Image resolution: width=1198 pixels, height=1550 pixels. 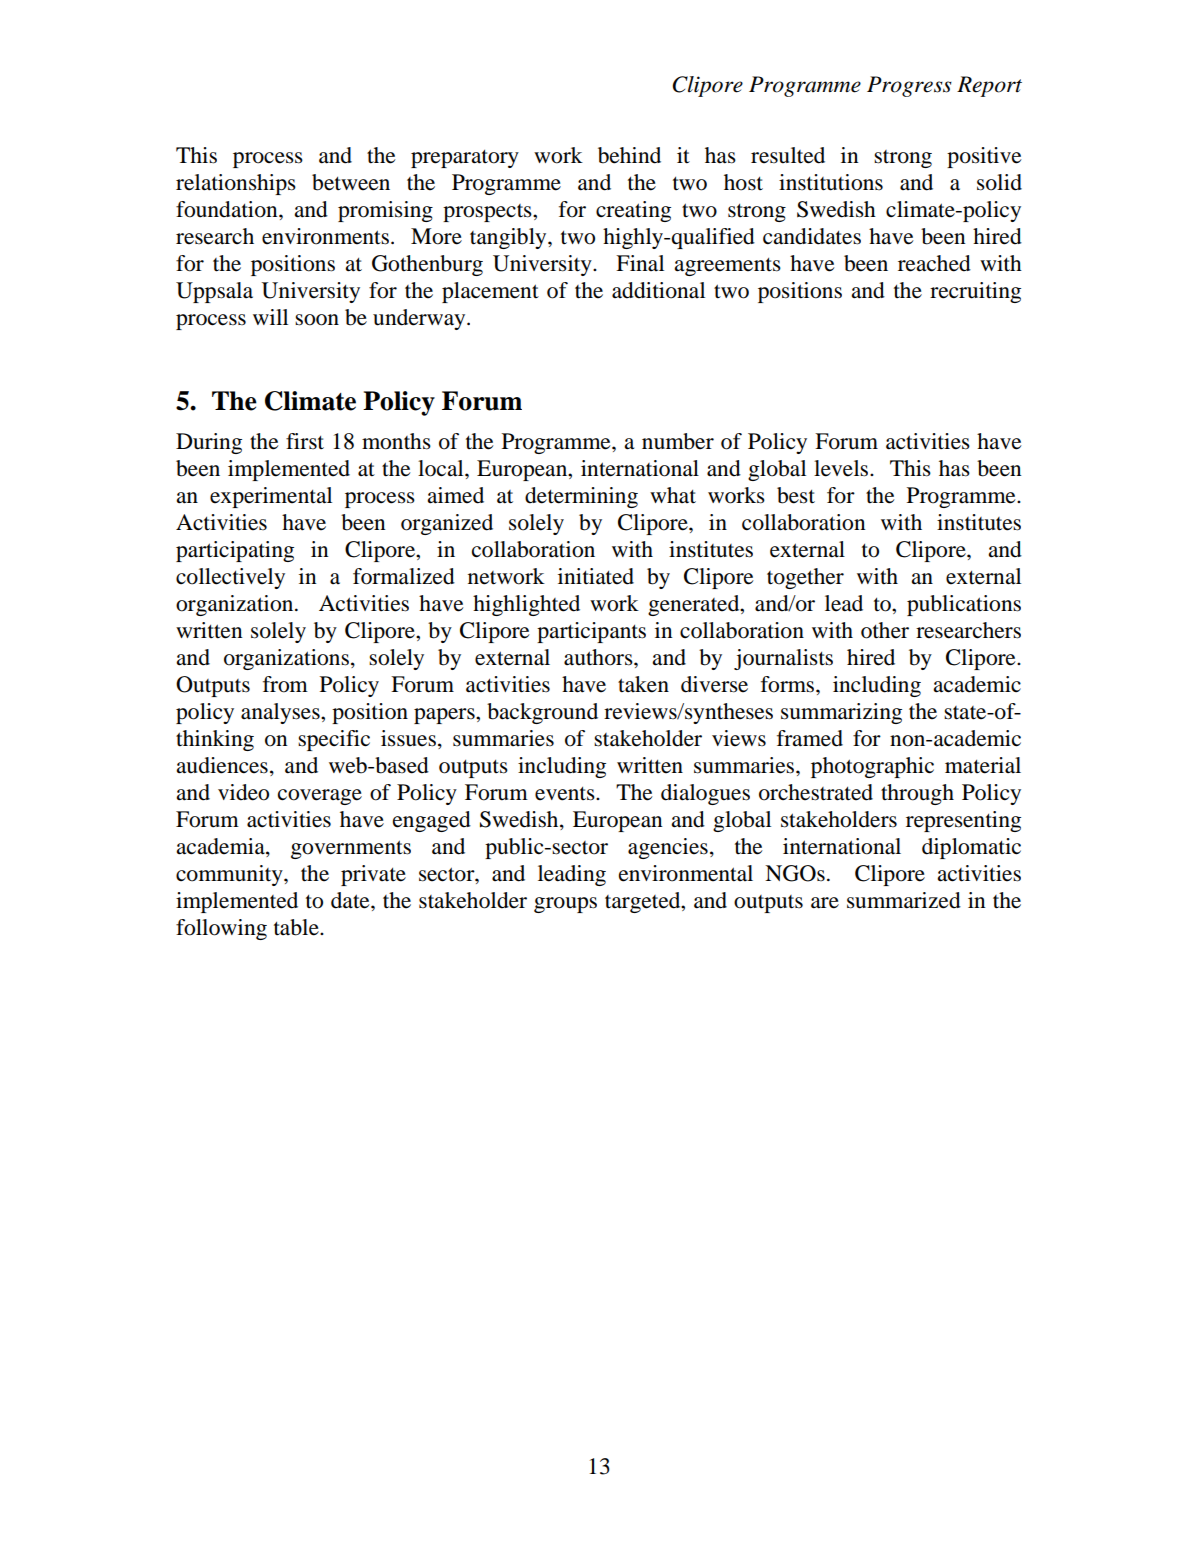 What do you see at coordinates (904, 900) in the screenshot?
I see `summarized` at bounding box center [904, 900].
